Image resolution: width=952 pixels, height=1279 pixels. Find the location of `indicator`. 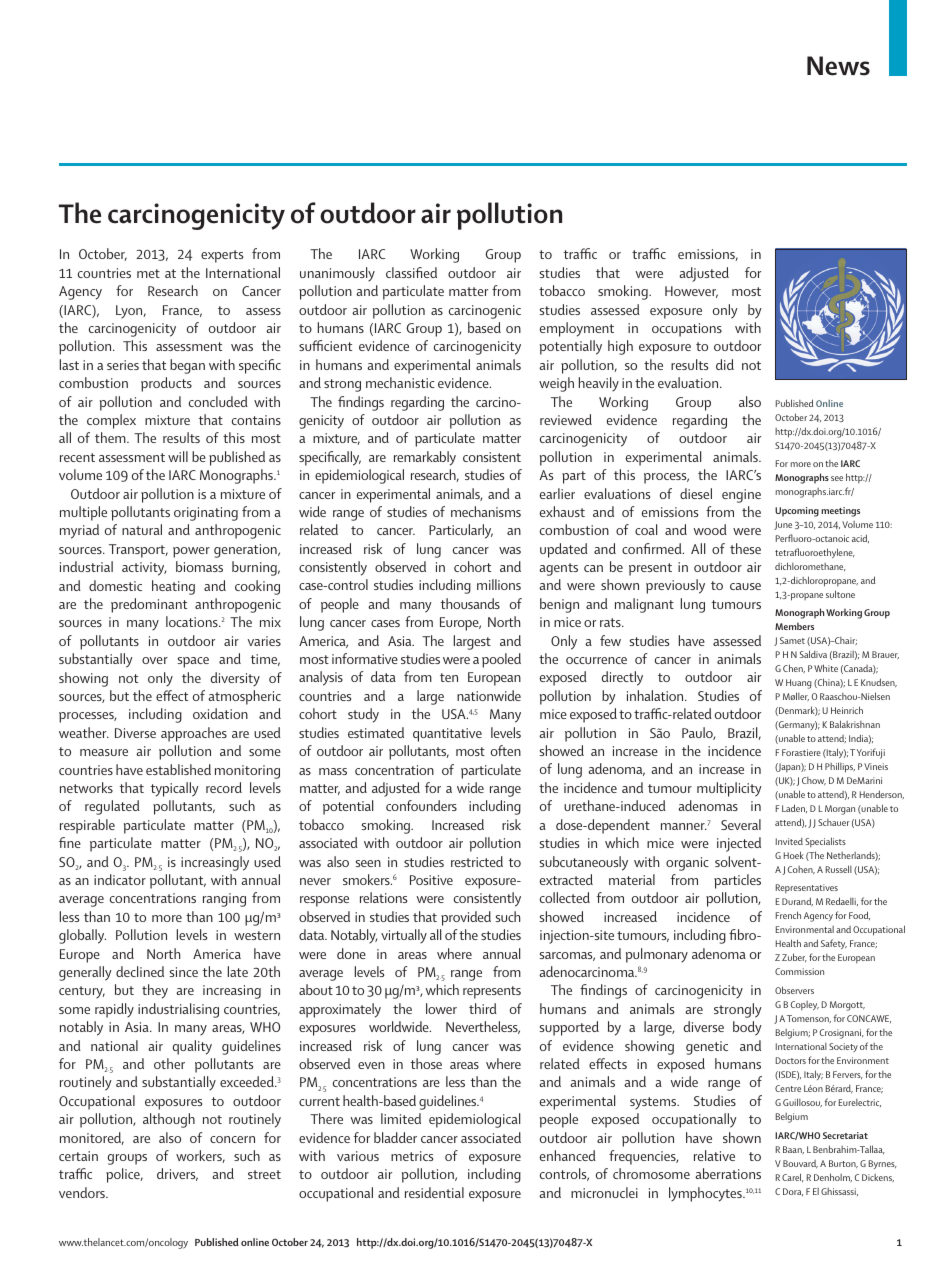

indicator is located at coordinates (120, 879).
